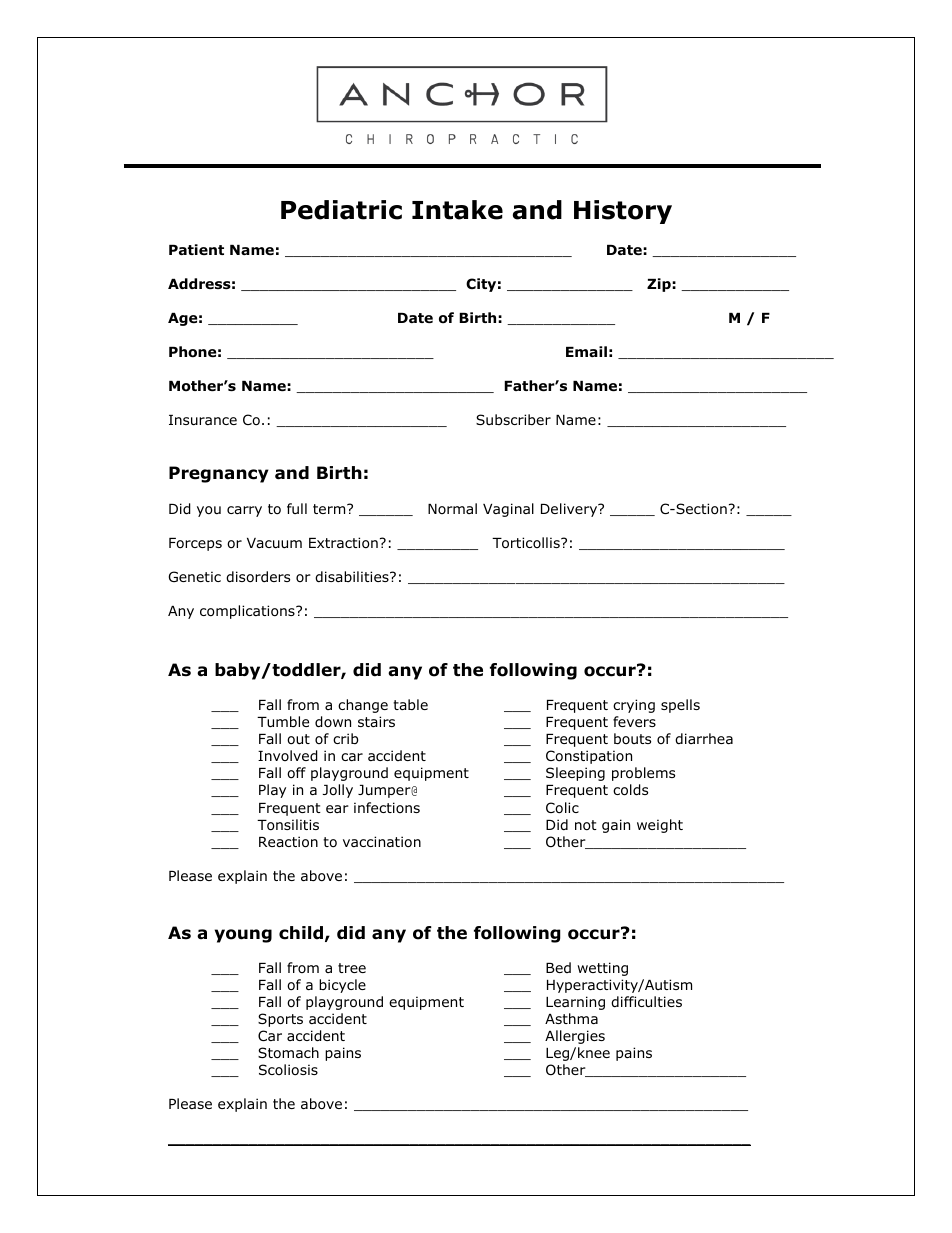 The width and height of the screenshot is (952, 1233). What do you see at coordinates (288, 1053) in the screenshot?
I see `Stomach` at bounding box center [288, 1053].
